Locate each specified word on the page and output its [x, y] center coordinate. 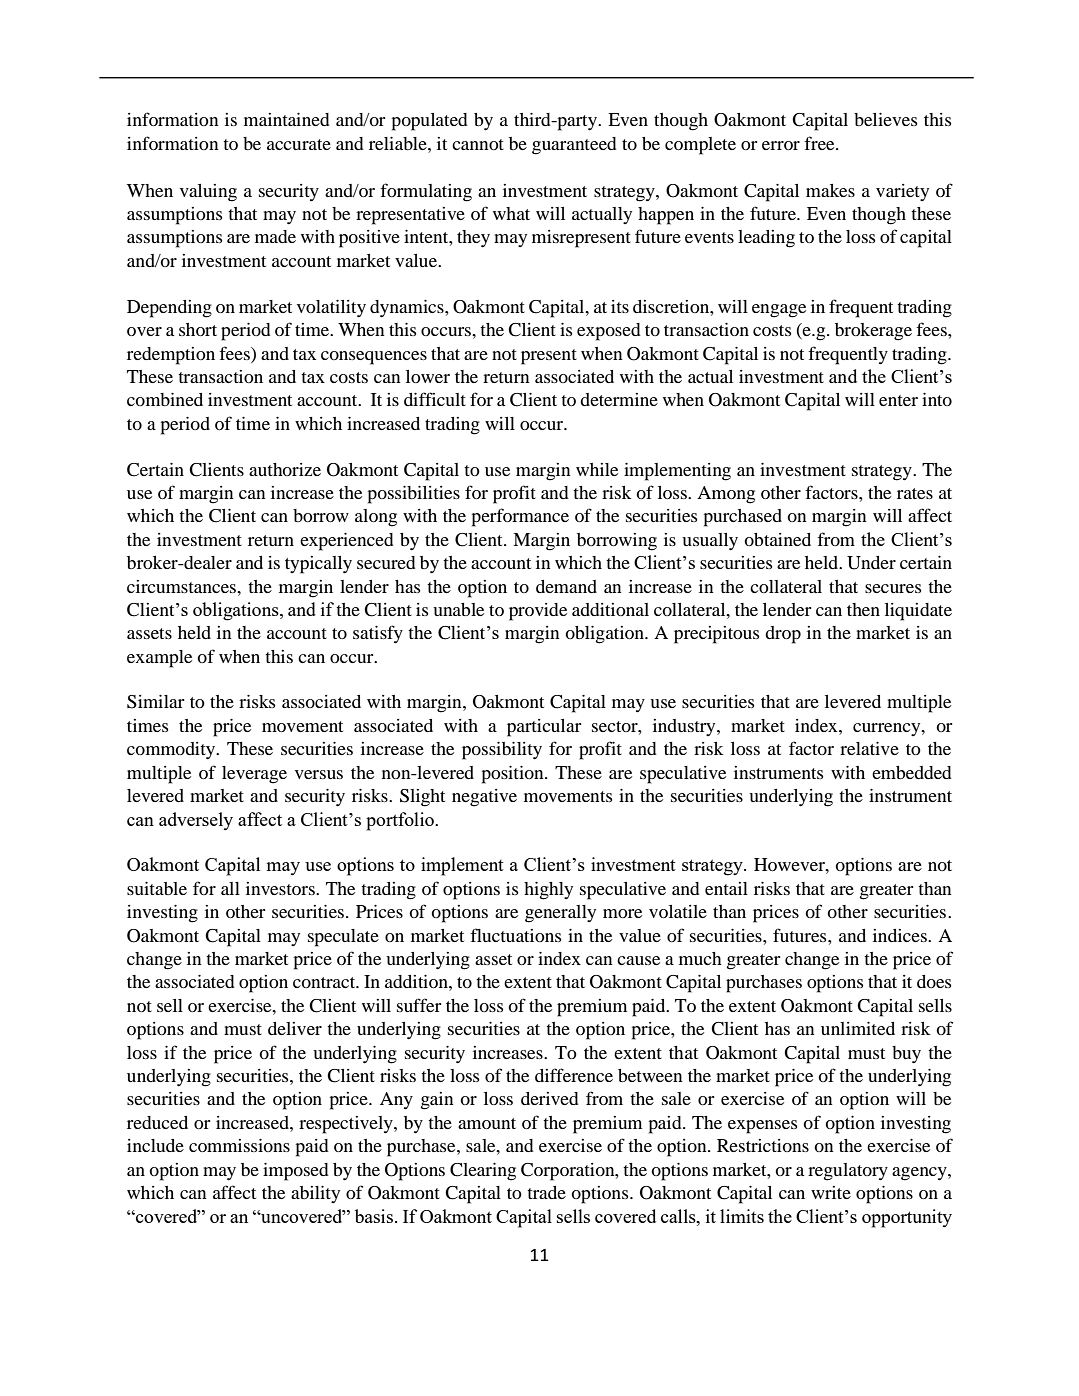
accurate [299, 144]
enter [898, 400]
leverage [254, 775]
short [198, 329]
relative [869, 748]
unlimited [858, 1028]
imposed [296, 1172]
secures [893, 588]
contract [325, 982]
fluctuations [515, 935]
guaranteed [574, 146]
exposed [609, 332]
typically [318, 565]
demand [566, 586]
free [820, 143]
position [514, 775]
